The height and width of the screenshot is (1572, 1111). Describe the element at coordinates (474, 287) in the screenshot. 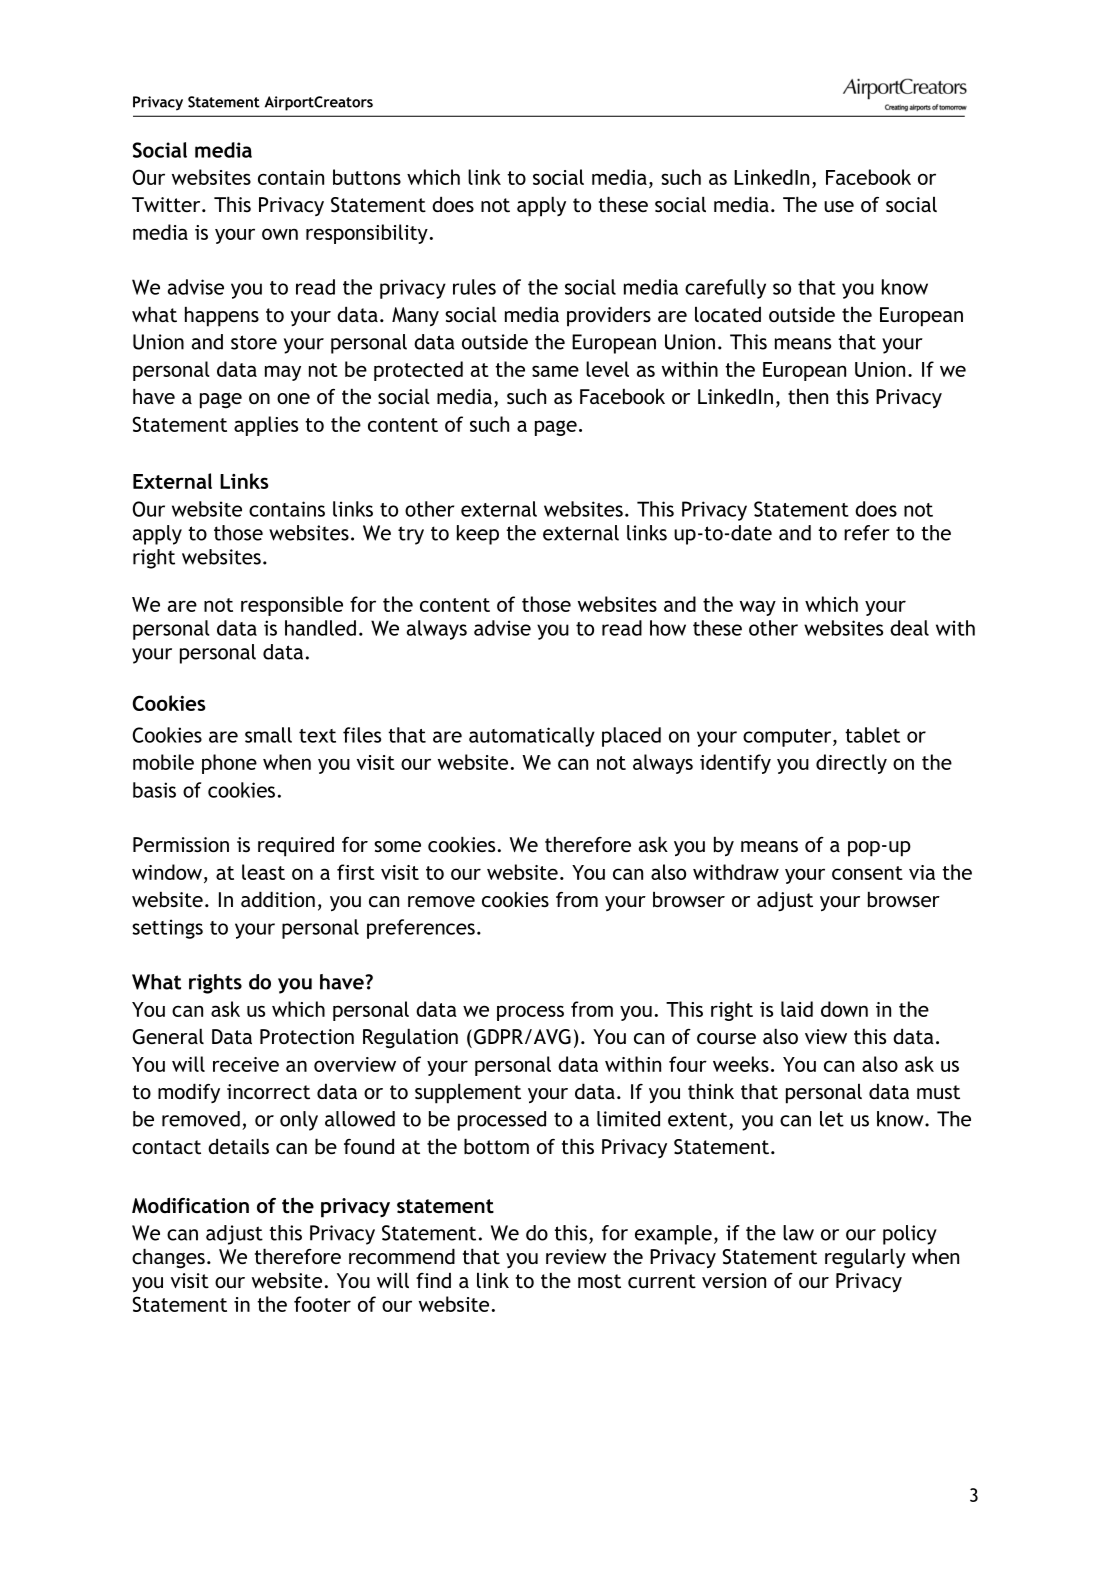

I see `rules` at that location.
